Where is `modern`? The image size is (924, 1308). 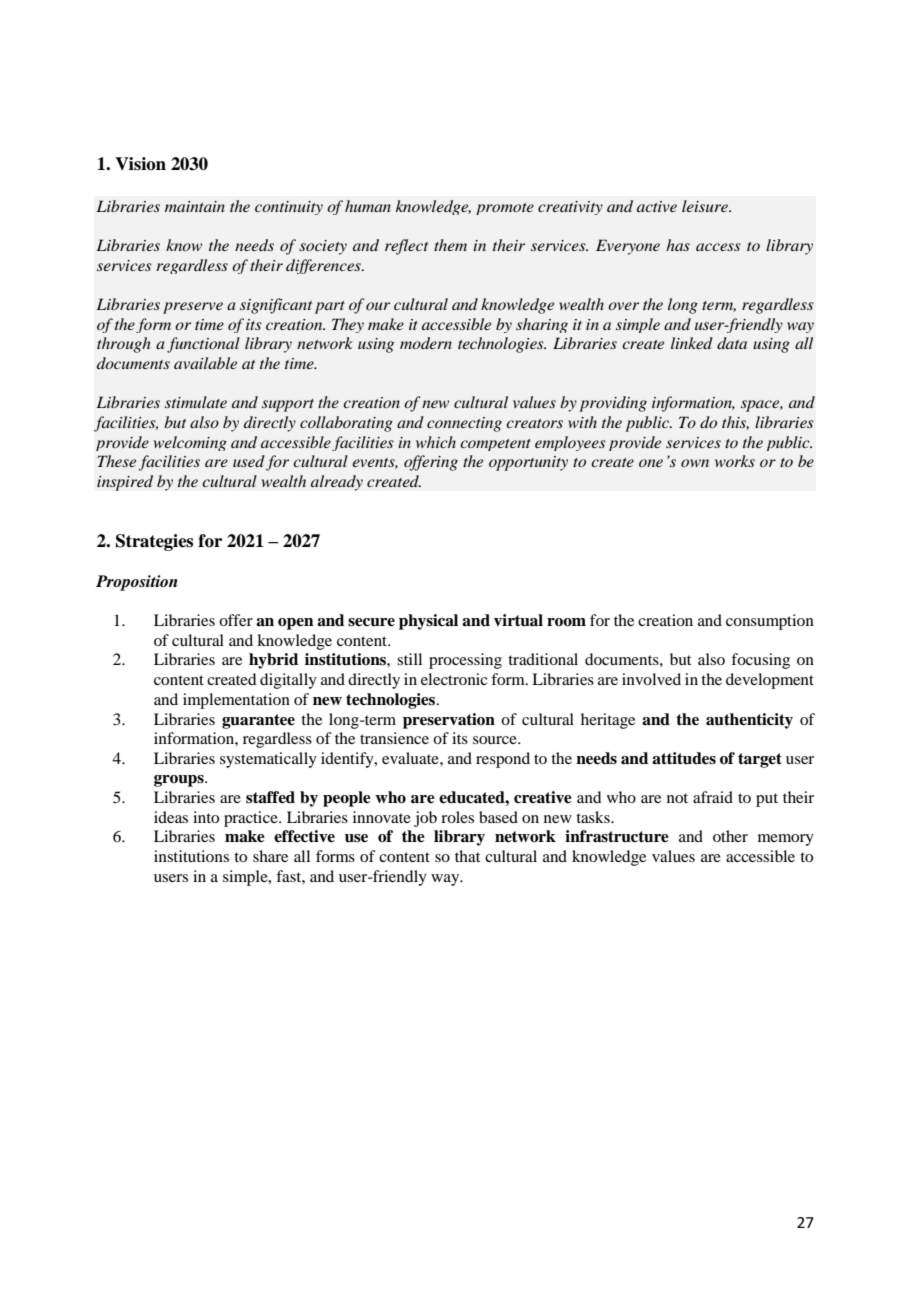 modern is located at coordinates (426, 343).
